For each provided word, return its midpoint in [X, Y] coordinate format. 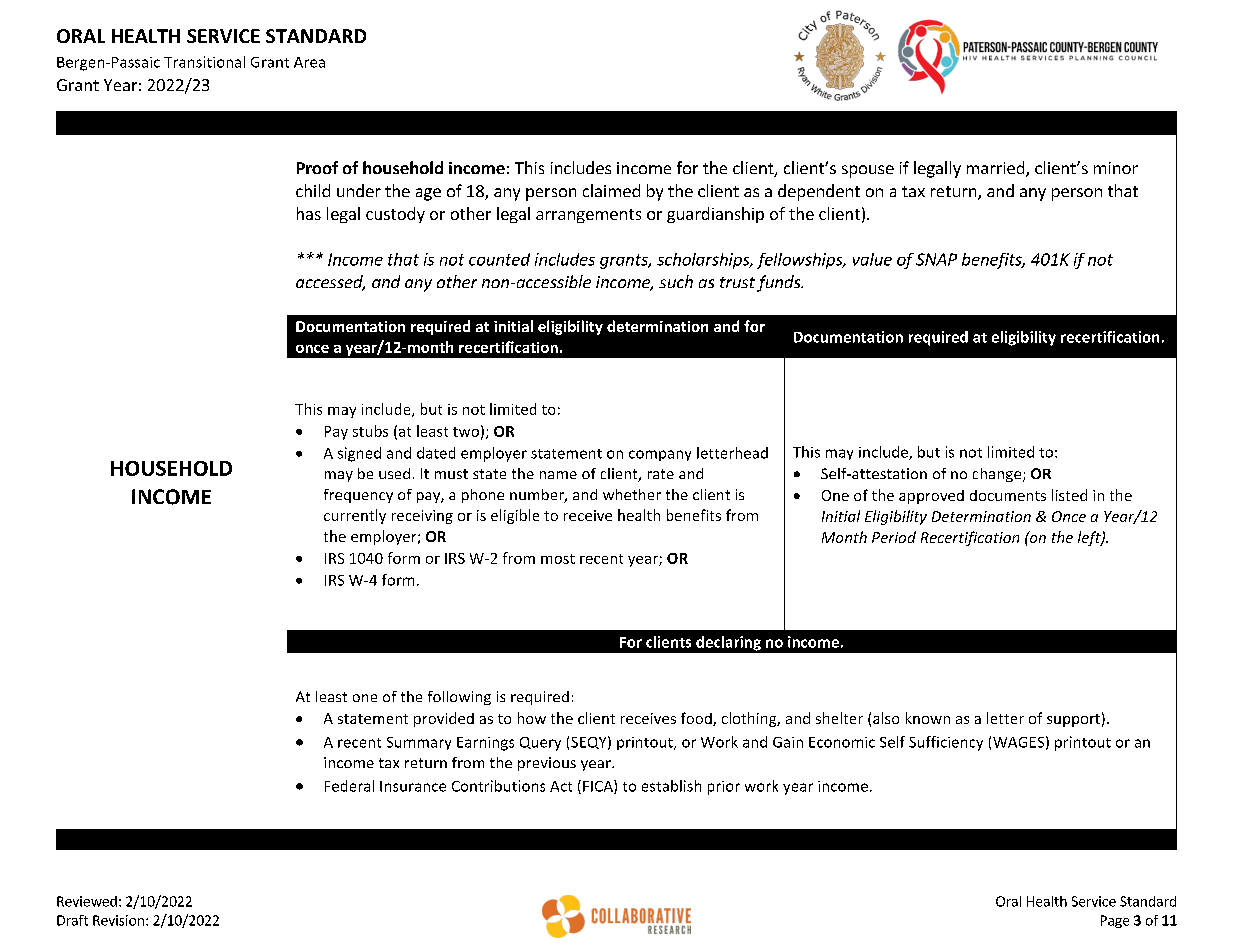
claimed [611, 190]
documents [1008, 495]
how [532, 718]
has [309, 213]
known [928, 718]
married [997, 169]
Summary [419, 743]
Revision [118, 920]
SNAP [936, 259]
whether [632, 494]
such [676, 281]
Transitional [204, 62]
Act [561, 786]
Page [1115, 921]
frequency [358, 496]
